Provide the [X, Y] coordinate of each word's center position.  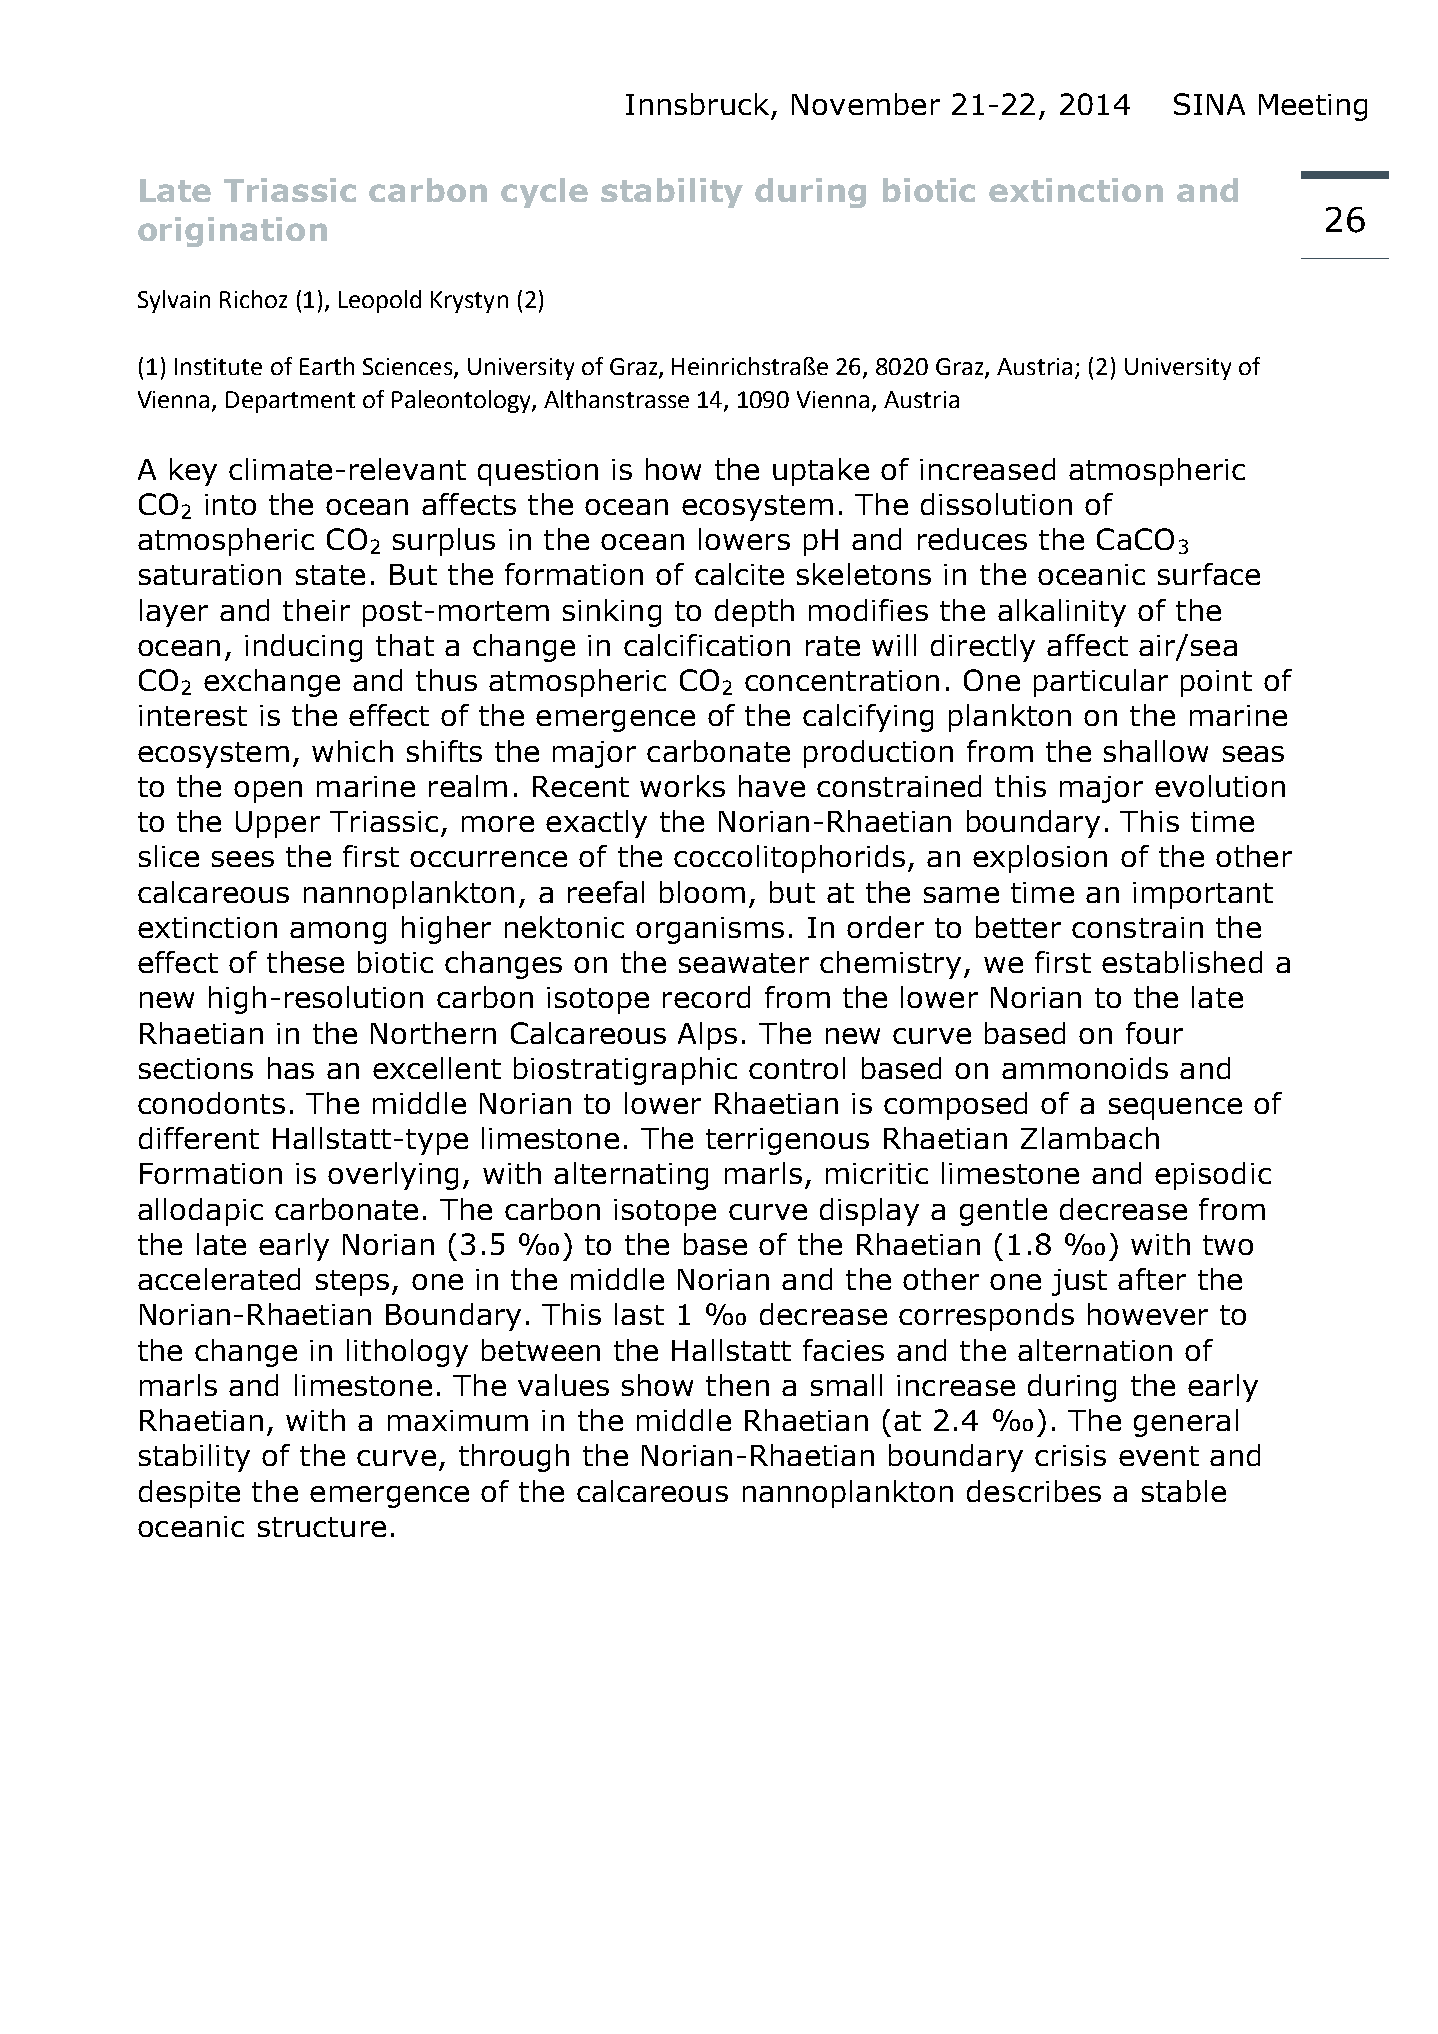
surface [1209, 574]
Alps [707, 1036]
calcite [739, 574]
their [316, 610]
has [291, 1068]
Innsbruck [697, 104]
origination [232, 232]
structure [322, 1527]
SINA [1209, 104]
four [1154, 1033]
